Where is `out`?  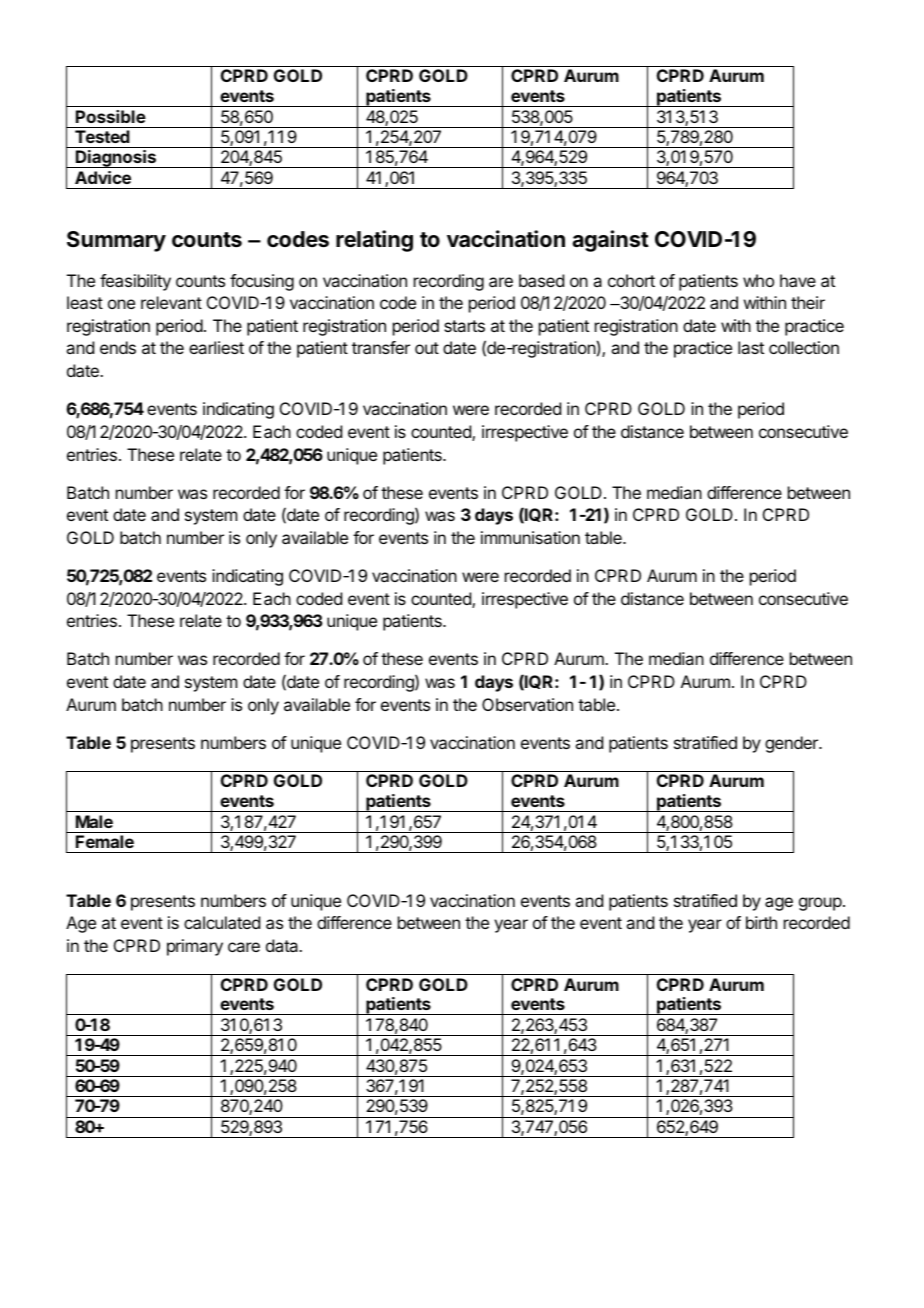 out is located at coordinates (427, 348).
